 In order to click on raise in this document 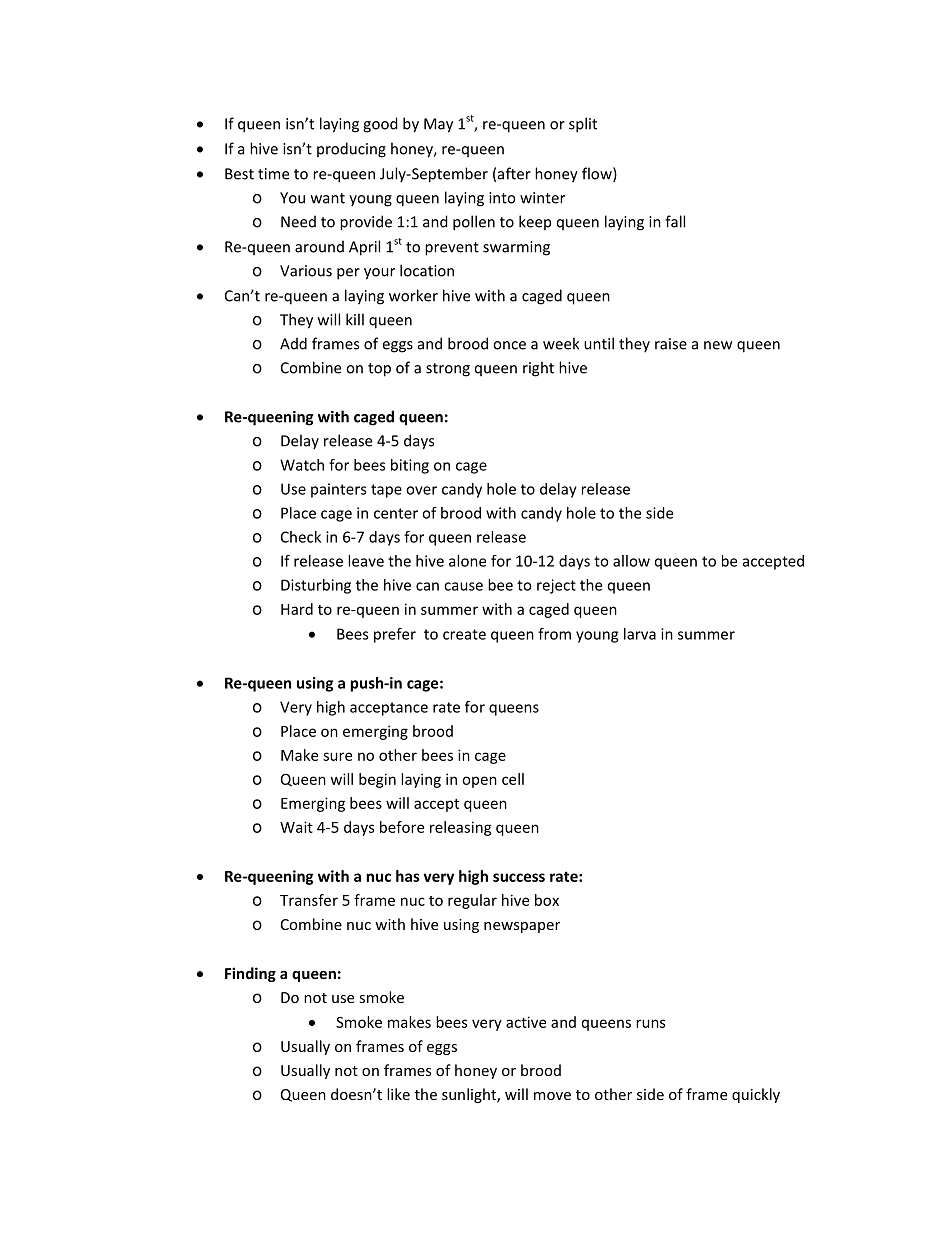, I will do `click(671, 344)`.
